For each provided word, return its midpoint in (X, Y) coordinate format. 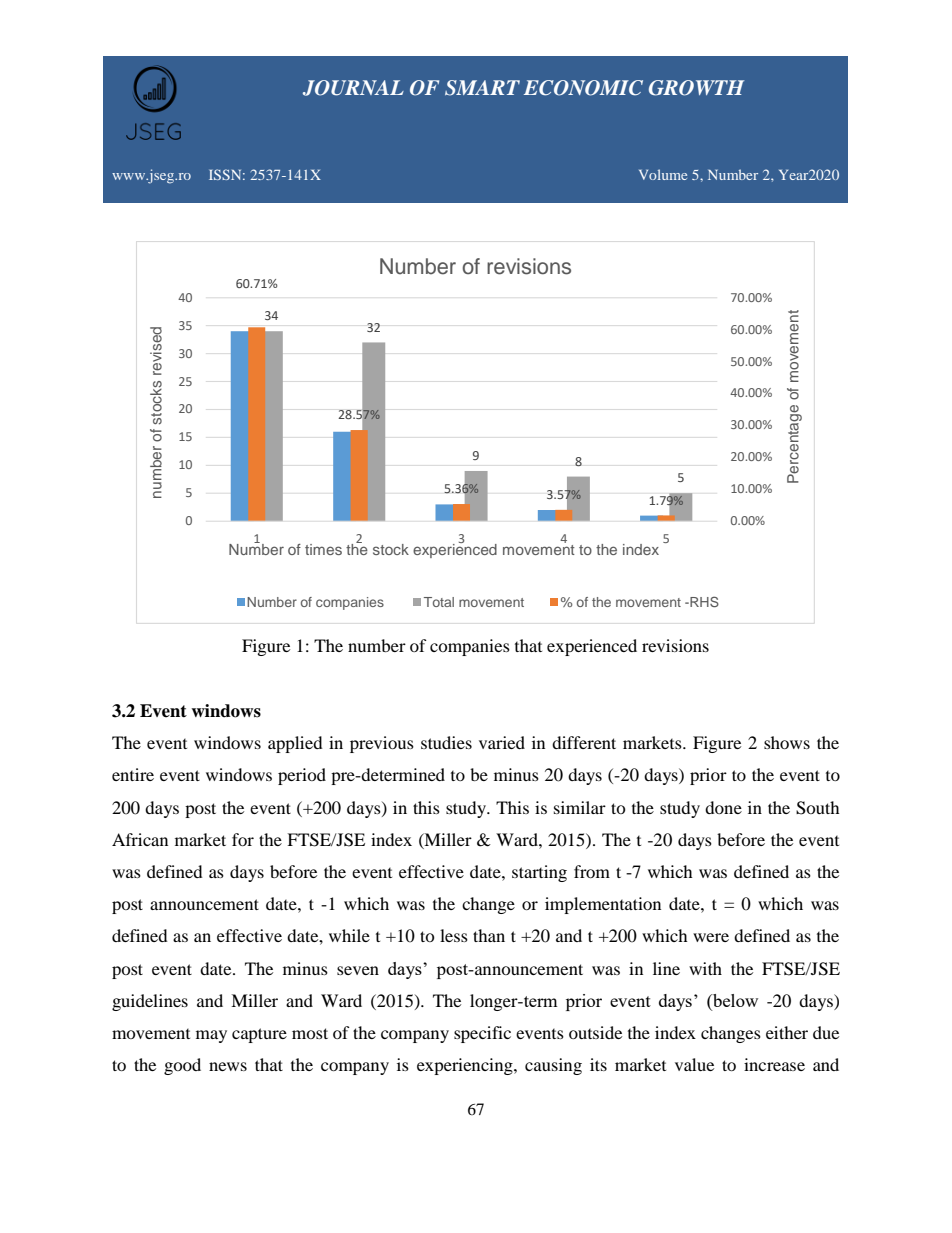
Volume (663, 174)
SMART (482, 88)
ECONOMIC (583, 88)
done (723, 807)
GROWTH (697, 88)
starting (539, 873)
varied (502, 742)
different (584, 742)
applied (295, 744)
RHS (703, 601)
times (323, 549)
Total (439, 602)
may (211, 1036)
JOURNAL (353, 88)
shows (787, 742)
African (140, 839)
